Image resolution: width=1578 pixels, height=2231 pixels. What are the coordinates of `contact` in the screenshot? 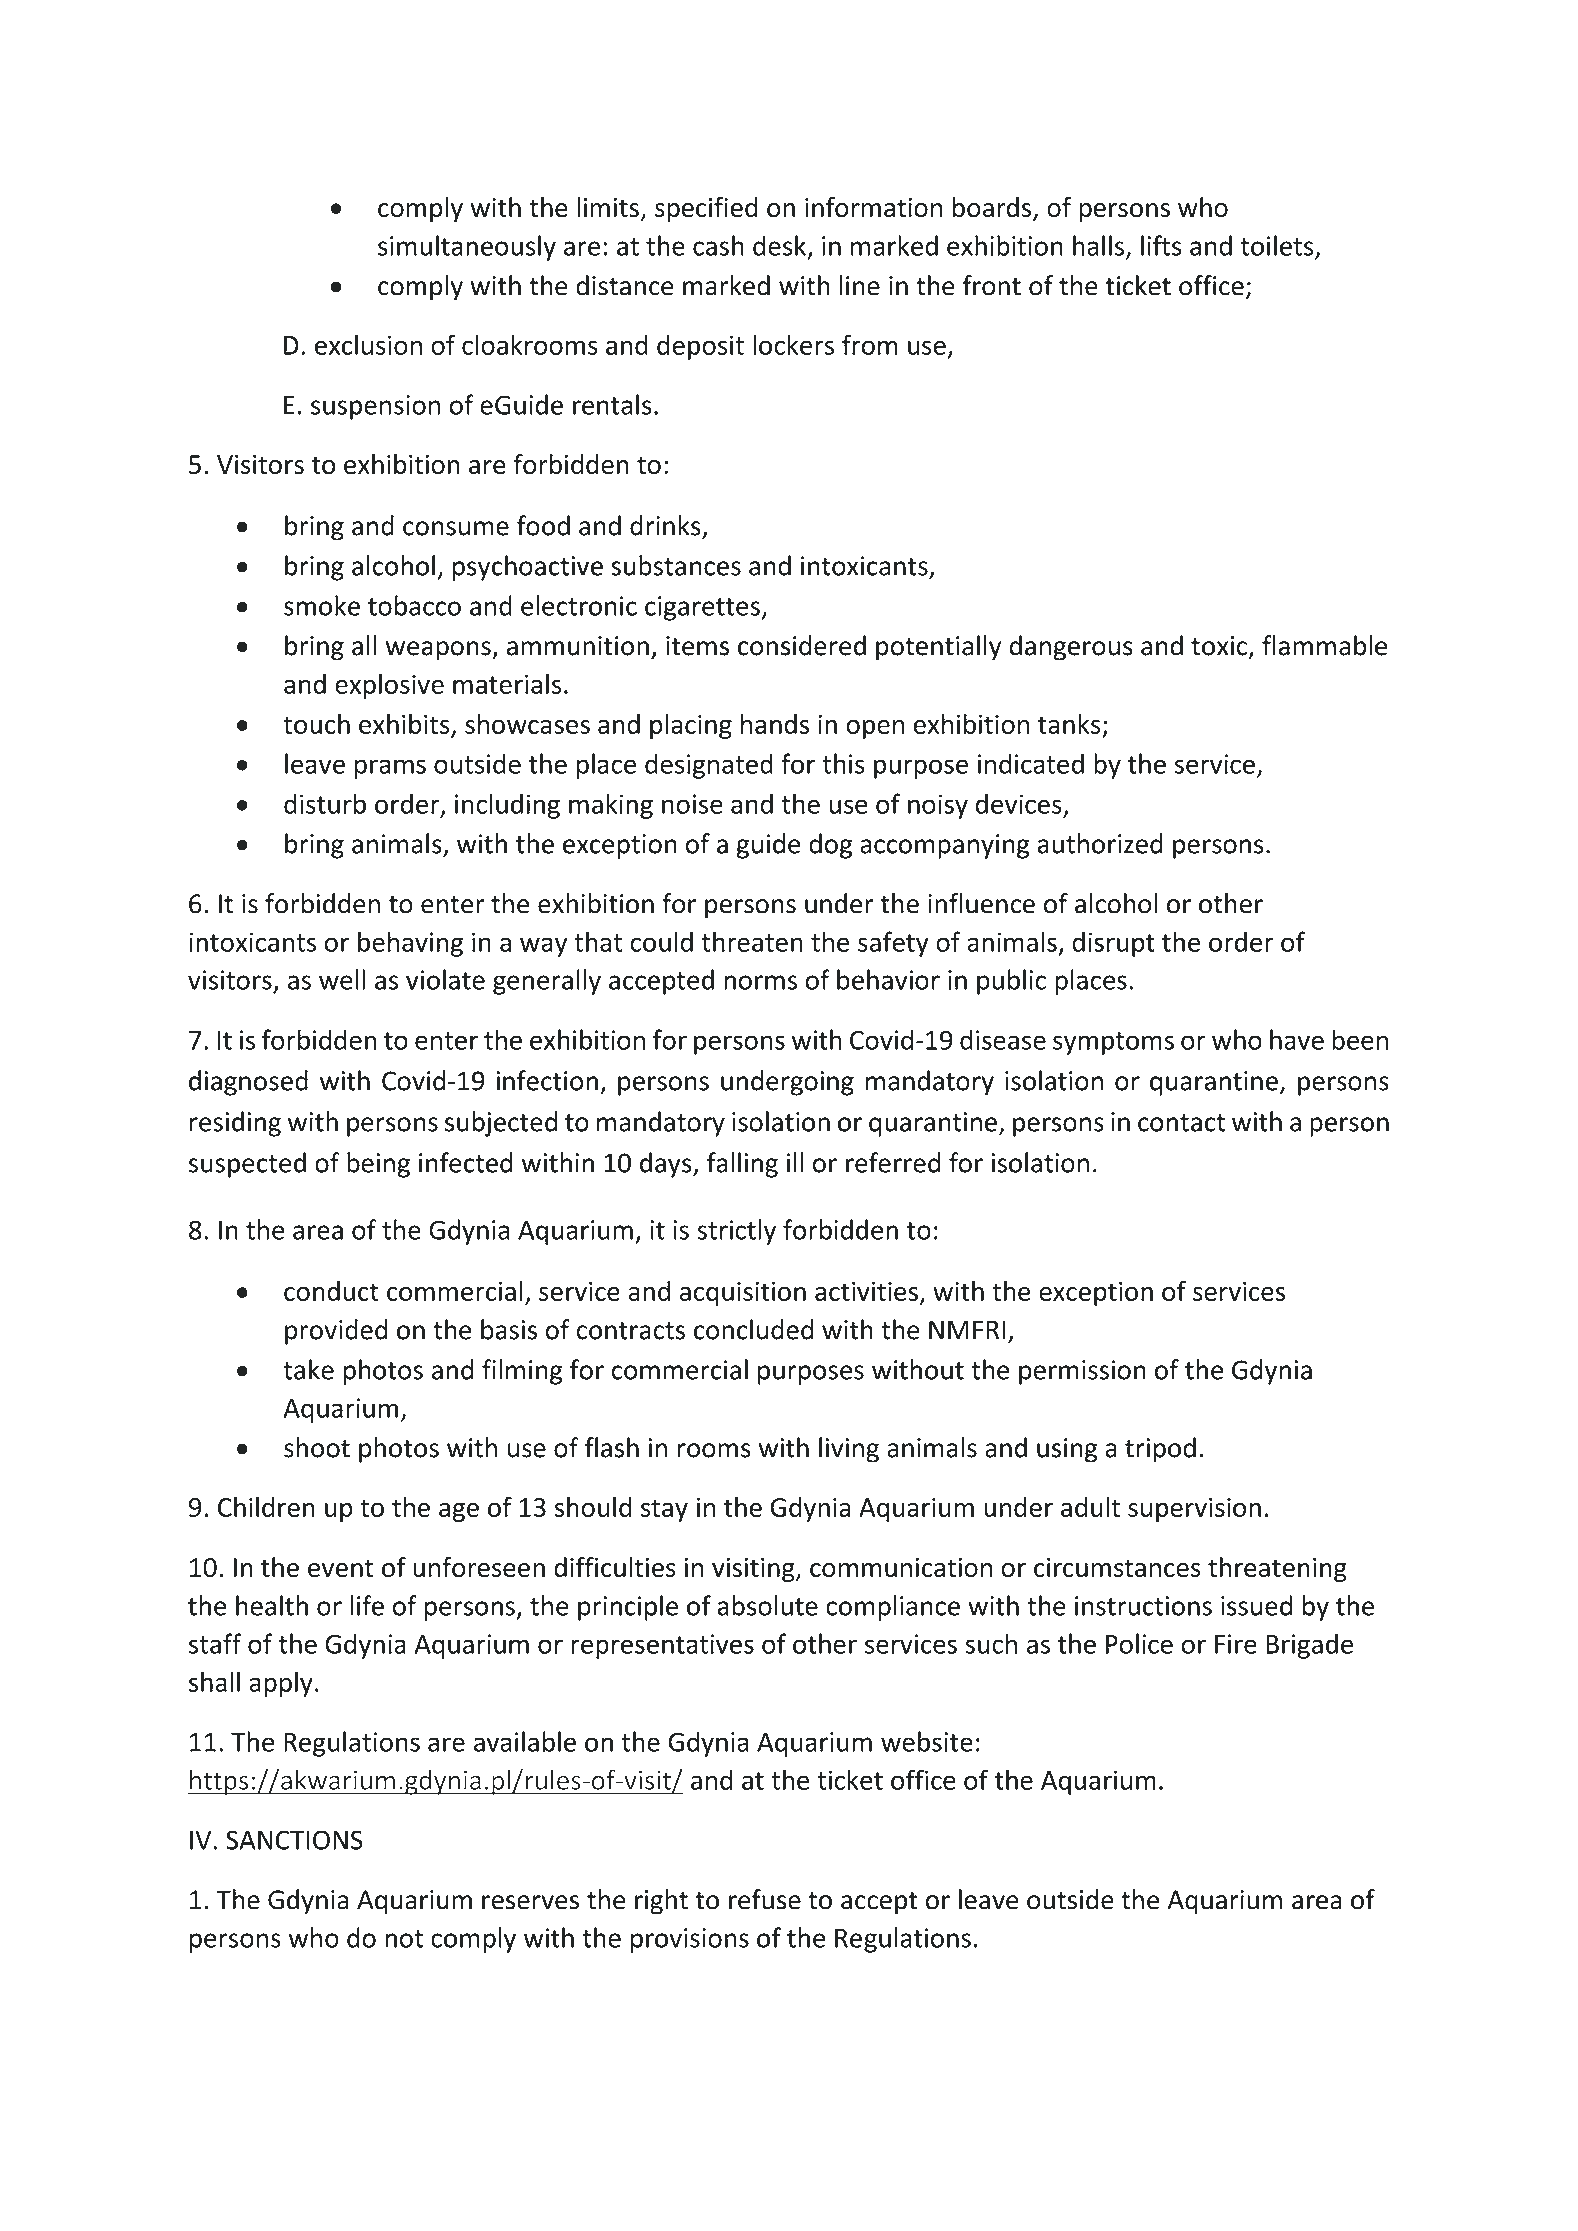 It's located at (1181, 1123).
